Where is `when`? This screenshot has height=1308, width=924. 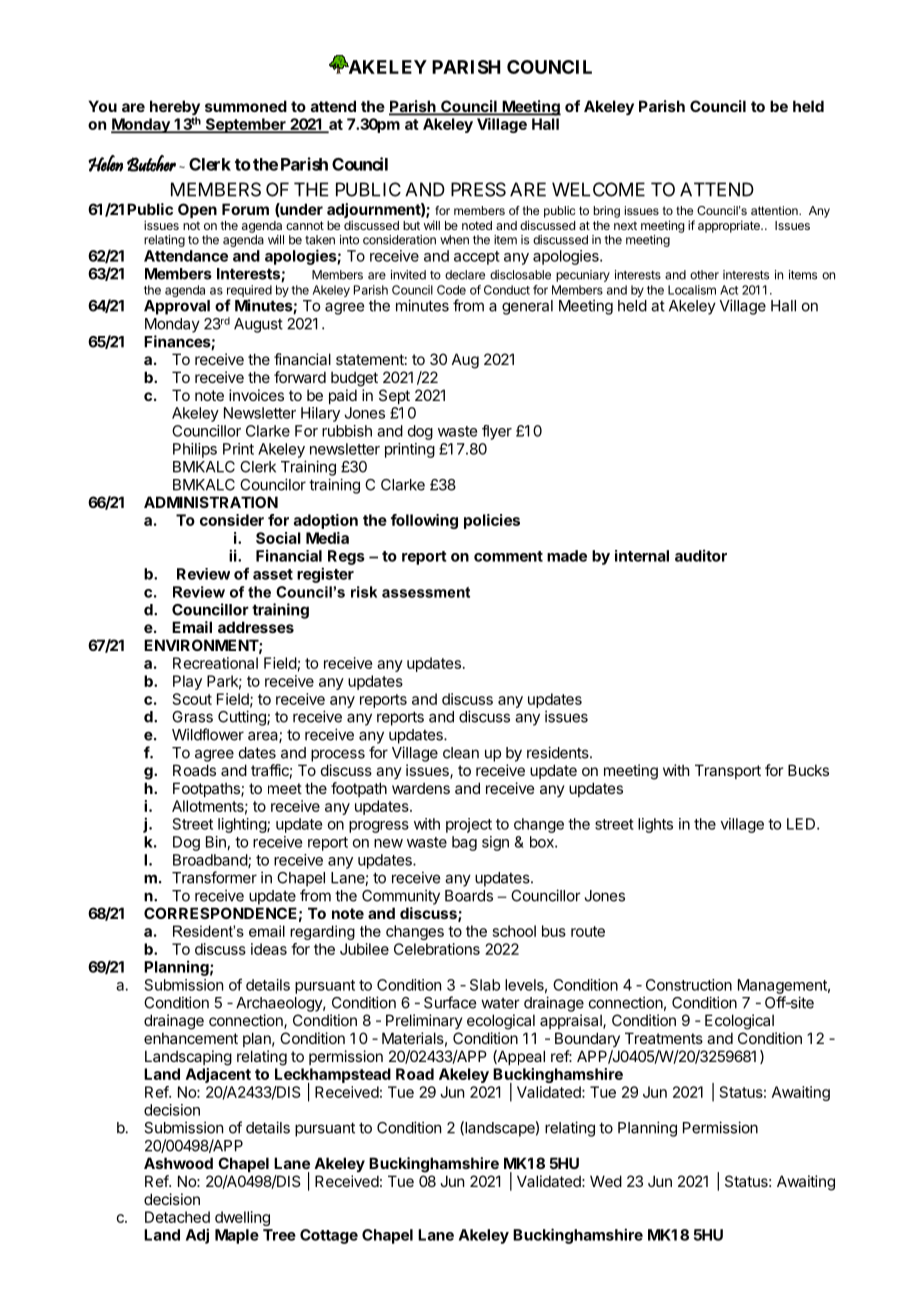
when is located at coordinates (454, 240).
